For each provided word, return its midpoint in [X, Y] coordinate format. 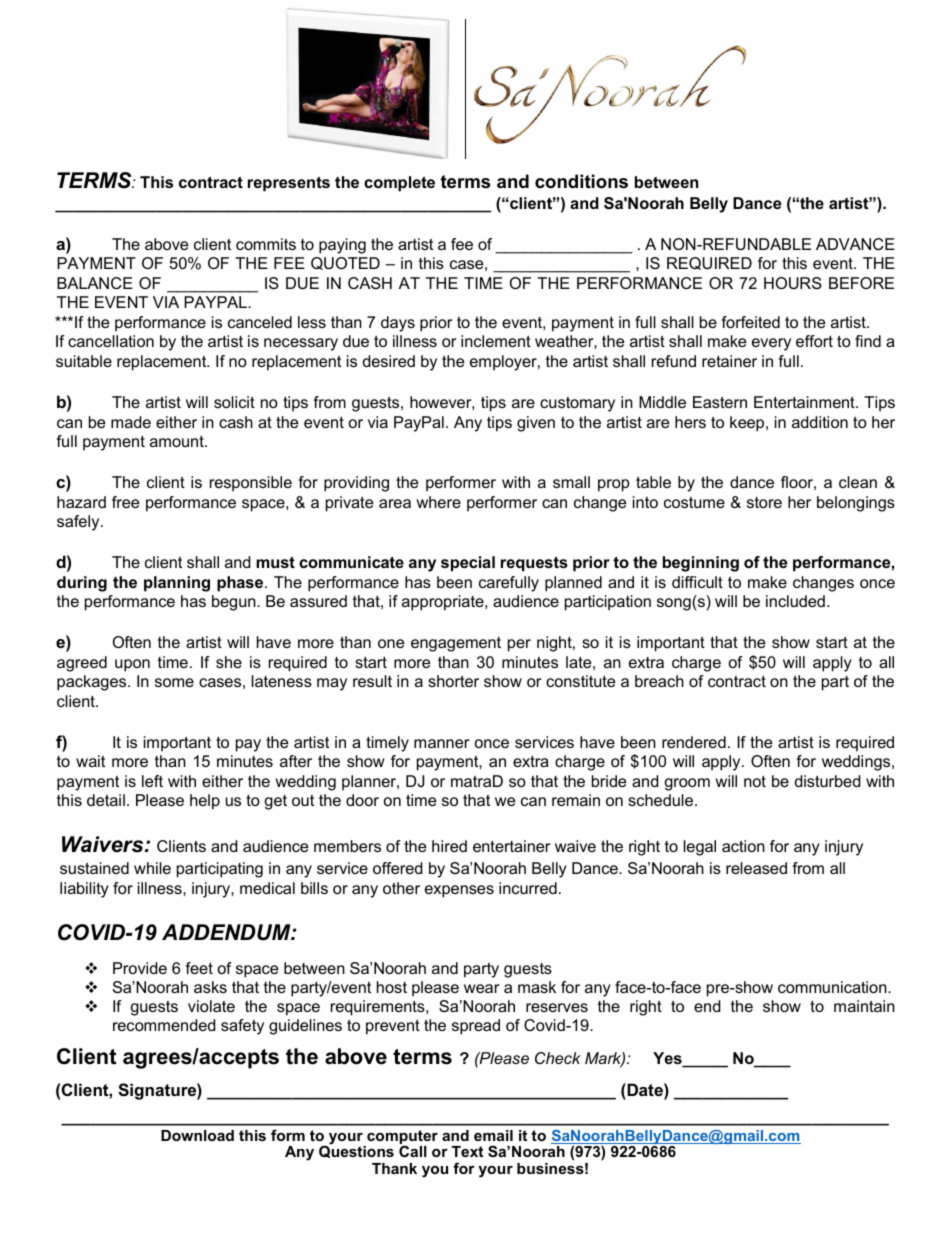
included [795, 601]
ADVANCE [855, 244]
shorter [453, 681]
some [174, 682]
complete [399, 184]
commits [266, 244]
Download [197, 1135]
